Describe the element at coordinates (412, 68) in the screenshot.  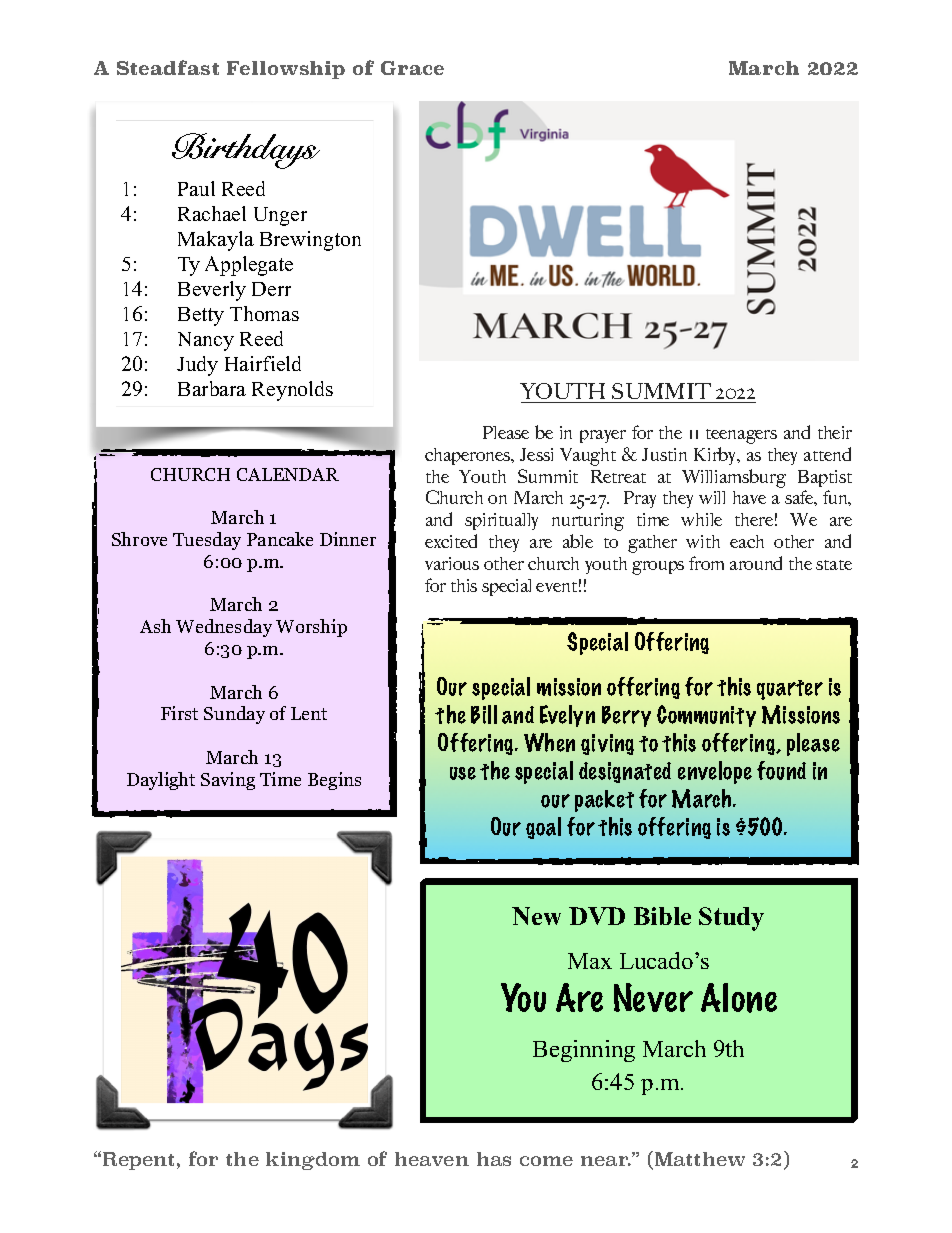
I see `Grace` at that location.
